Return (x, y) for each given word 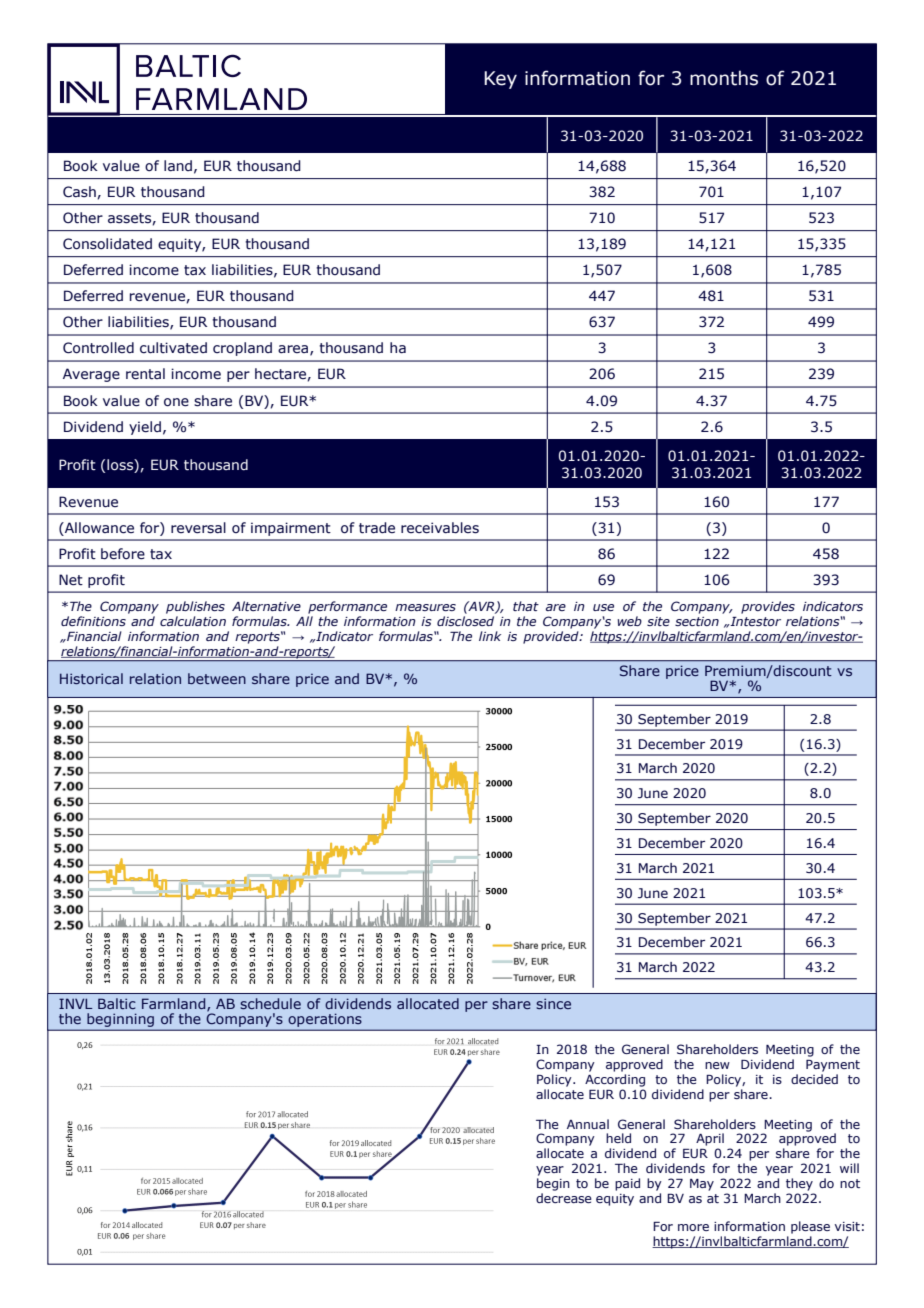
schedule (270, 1003)
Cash (80, 192)
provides (768, 607)
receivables (440, 528)
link (490, 636)
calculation (193, 621)
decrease (564, 1198)
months (724, 78)
